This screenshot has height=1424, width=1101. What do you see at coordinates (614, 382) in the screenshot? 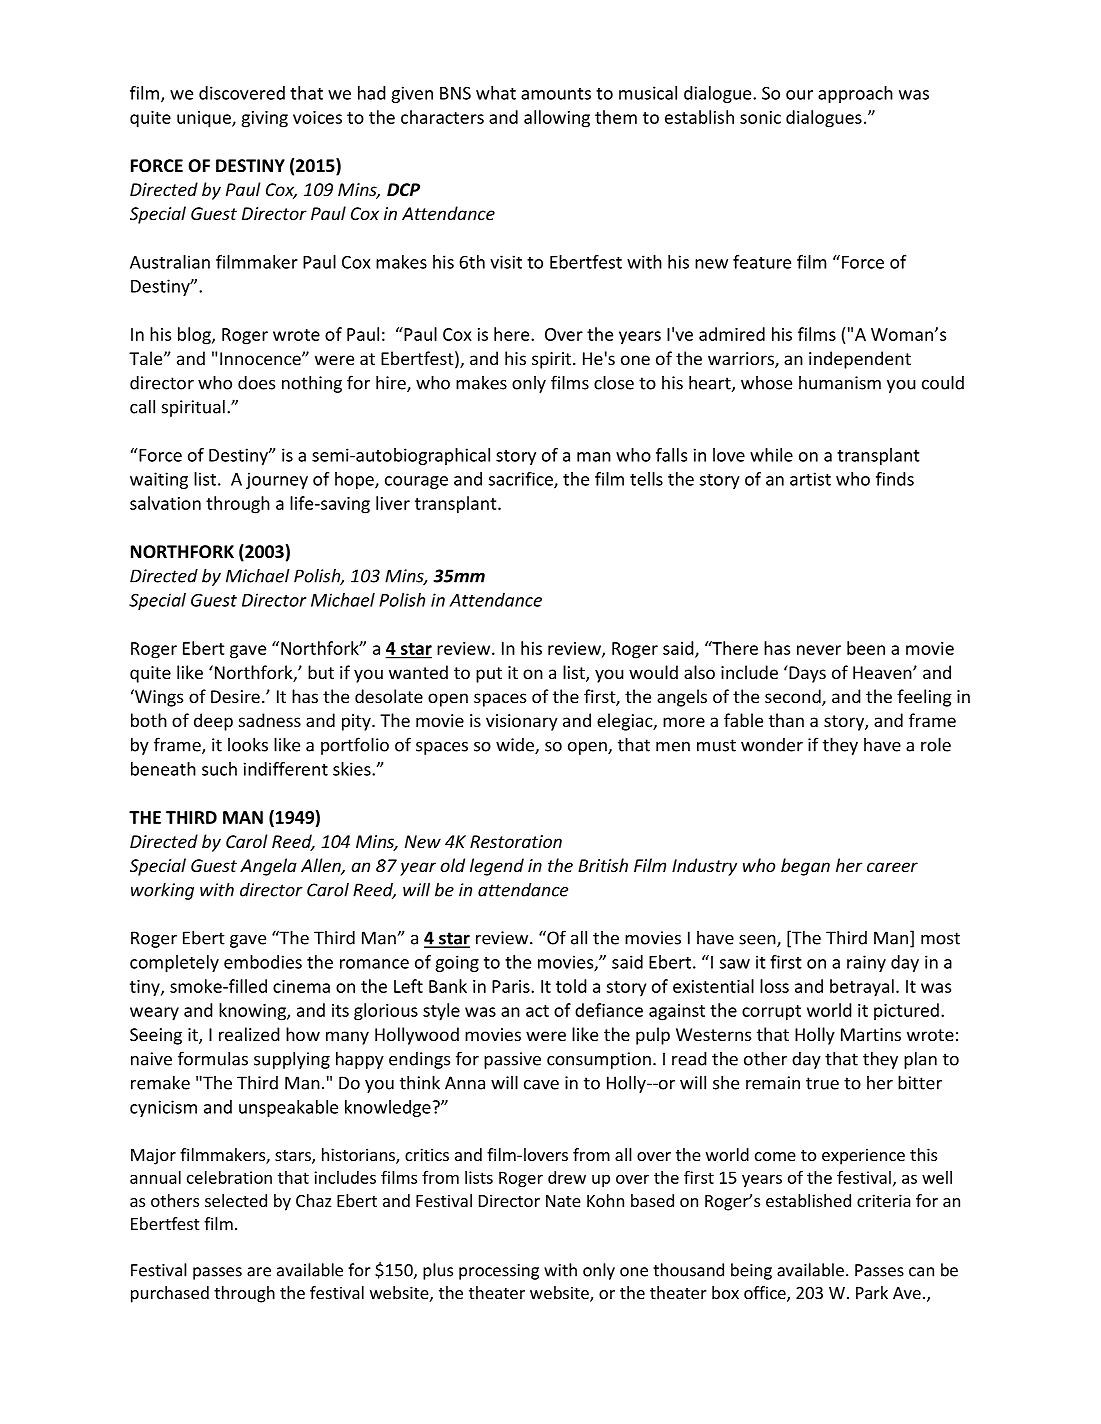
I see `close` at bounding box center [614, 382].
